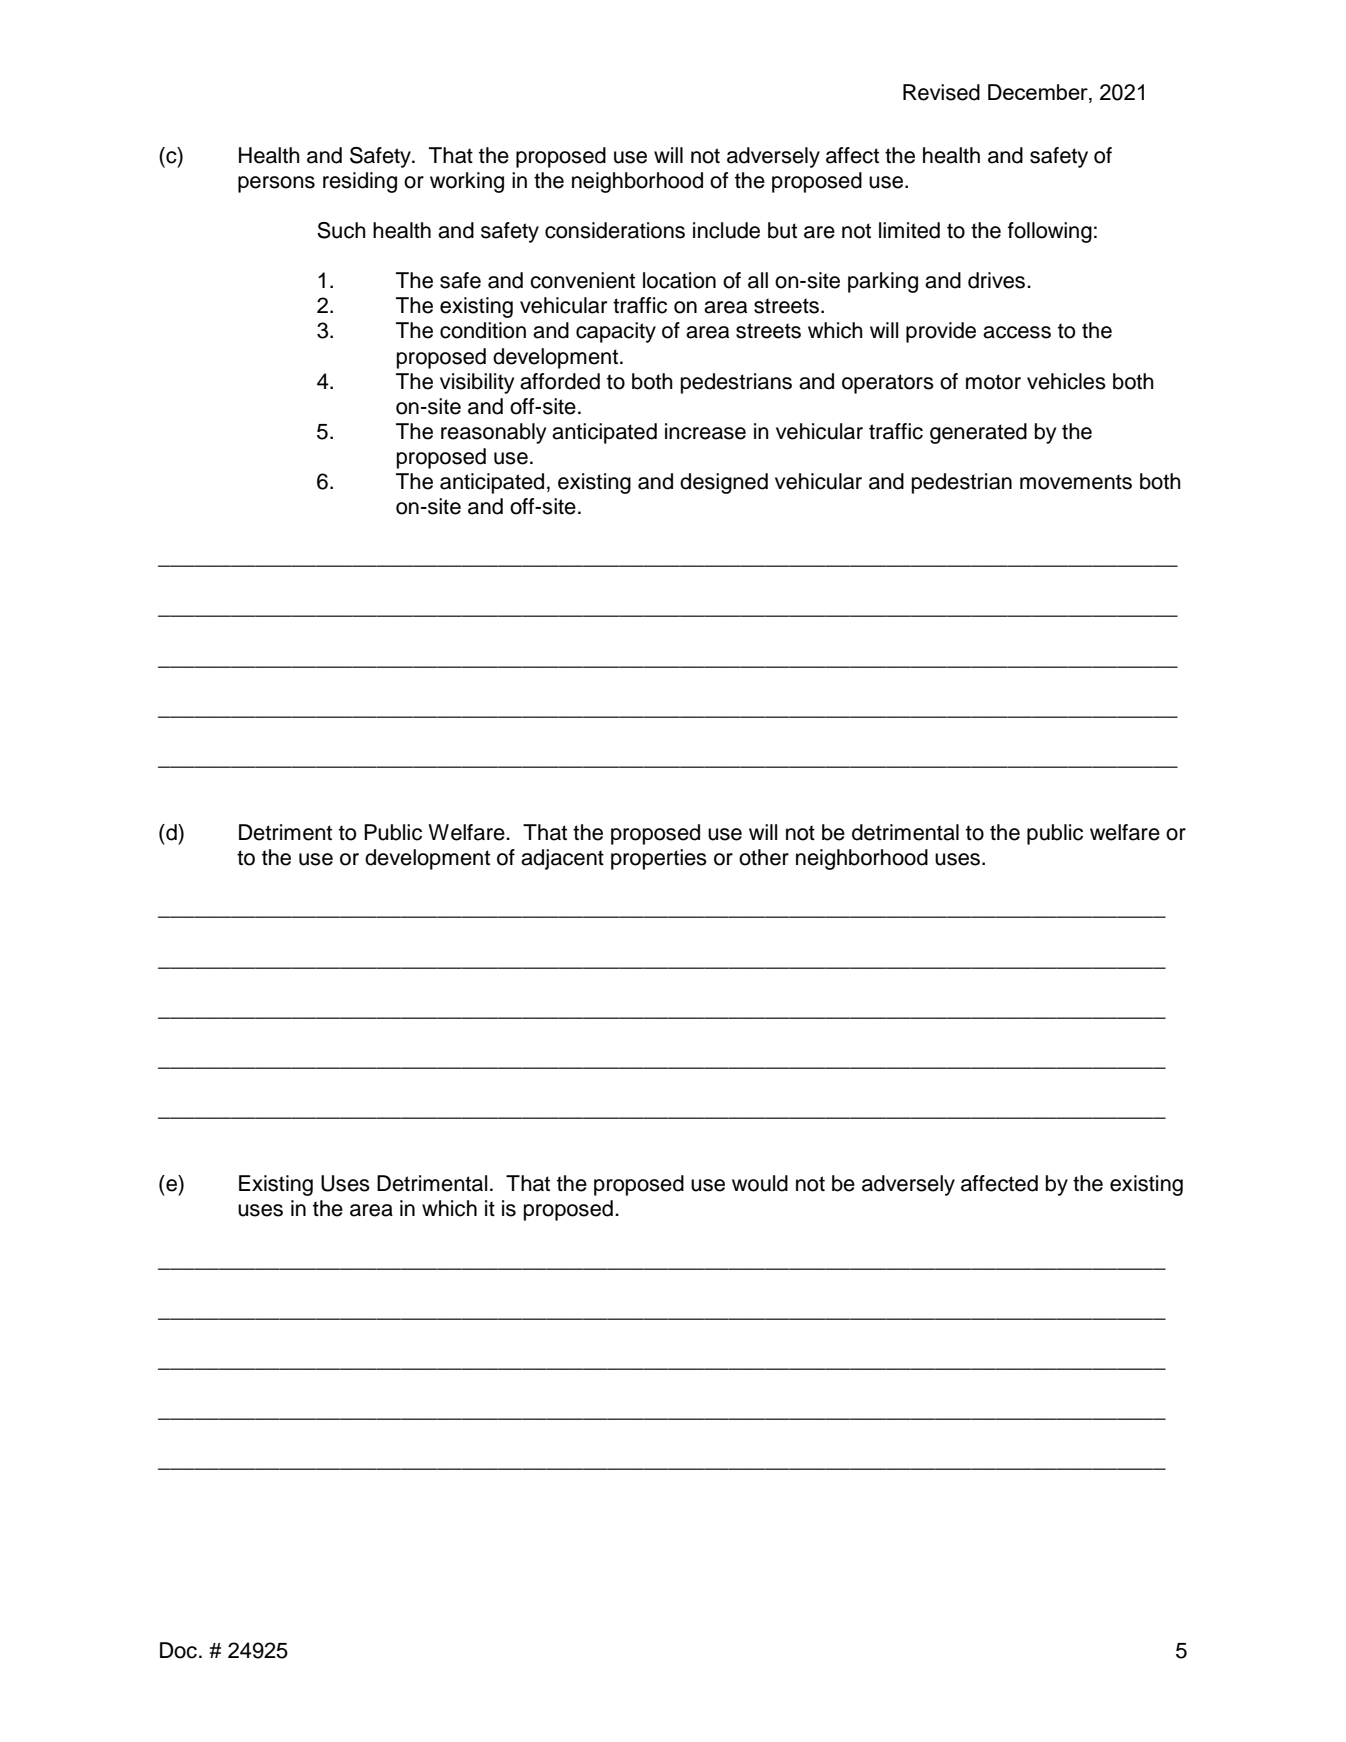 The width and height of the screenshot is (1346, 1742). What do you see at coordinates (178, 1650) in the screenshot?
I see `Doc` at bounding box center [178, 1650].
